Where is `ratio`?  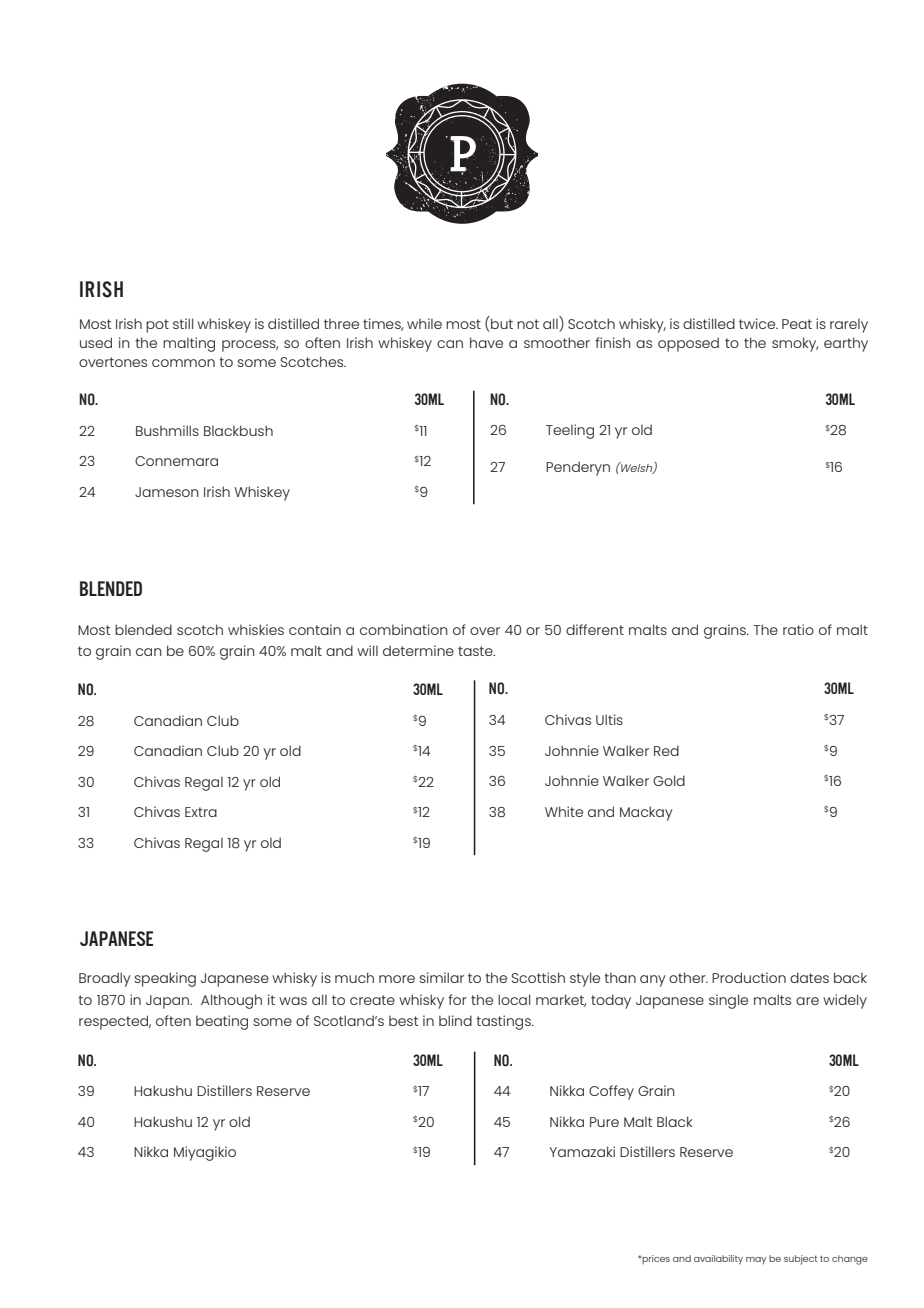
ratio is located at coordinates (798, 629).
